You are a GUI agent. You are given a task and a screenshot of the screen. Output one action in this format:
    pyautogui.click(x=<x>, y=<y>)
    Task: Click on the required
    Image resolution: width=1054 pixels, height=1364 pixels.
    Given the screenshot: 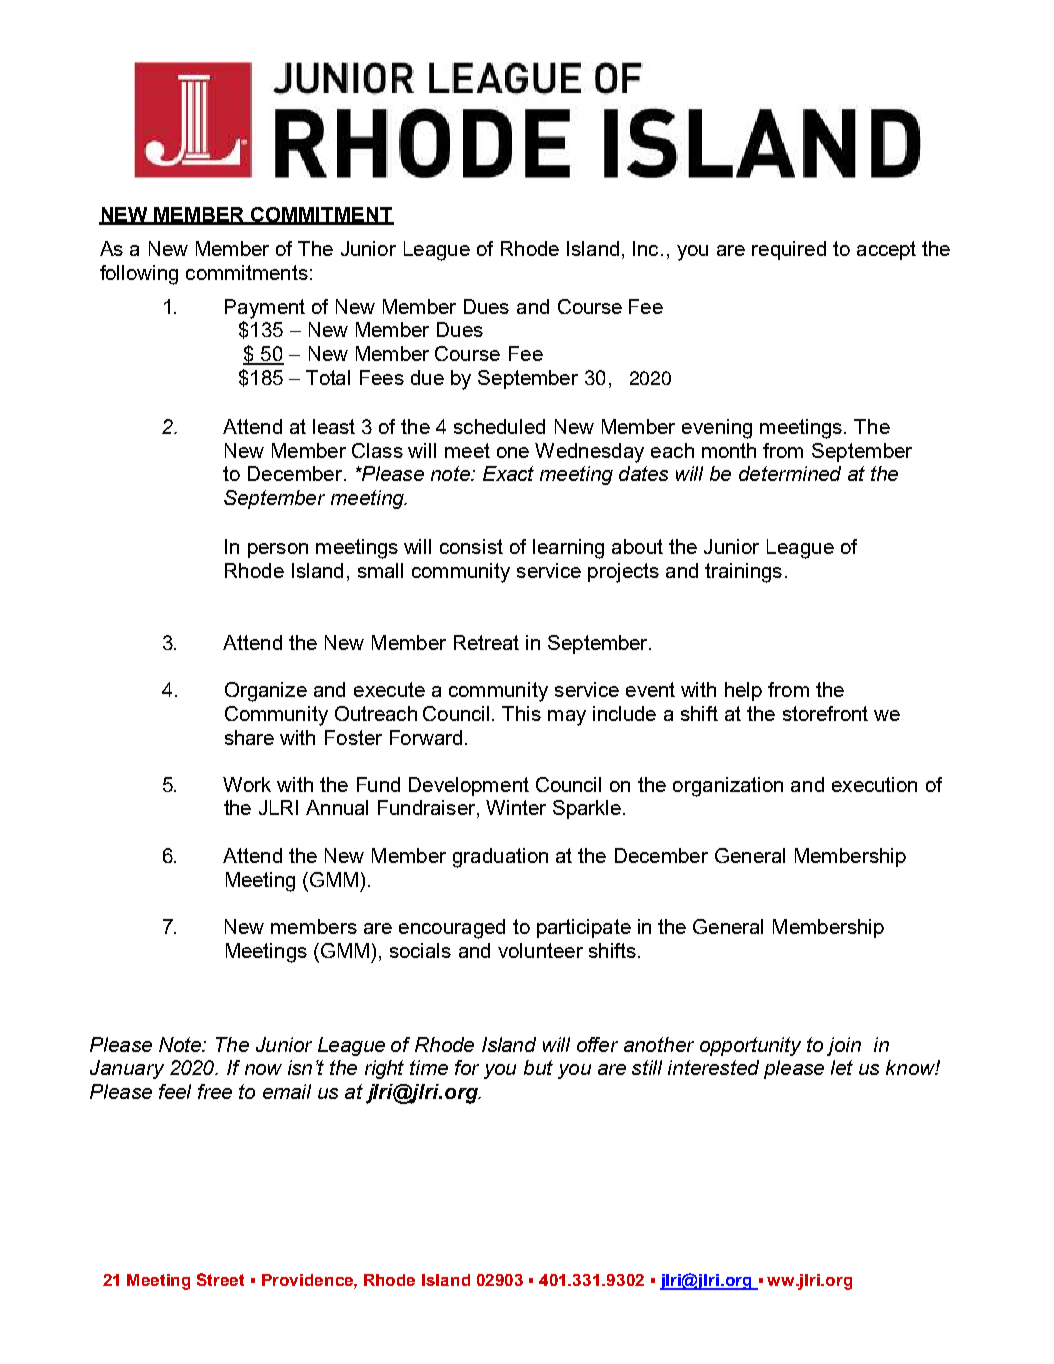 What is the action you would take?
    pyautogui.click(x=789, y=250)
